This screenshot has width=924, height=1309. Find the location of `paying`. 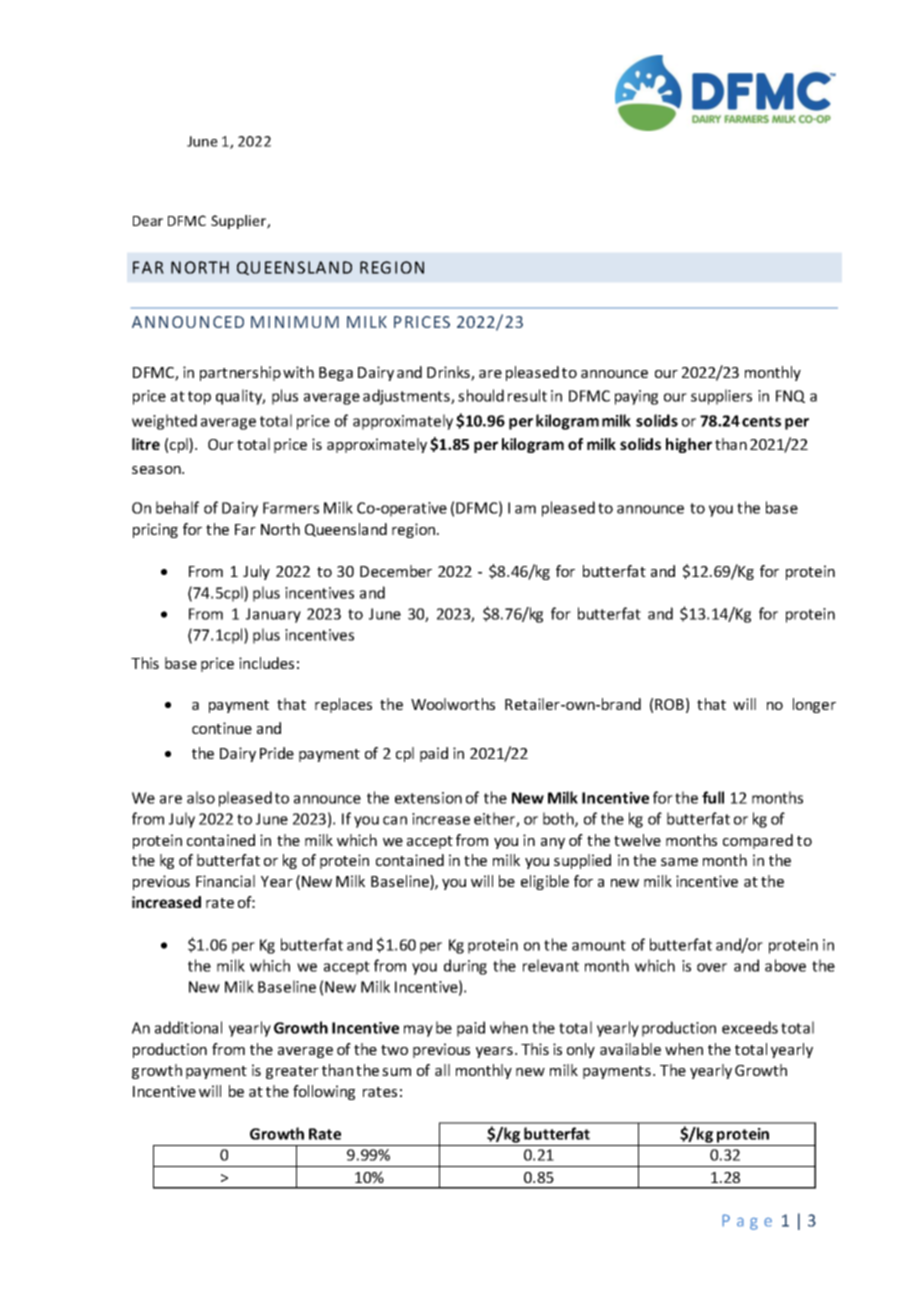

paying is located at coordinates (636, 397).
